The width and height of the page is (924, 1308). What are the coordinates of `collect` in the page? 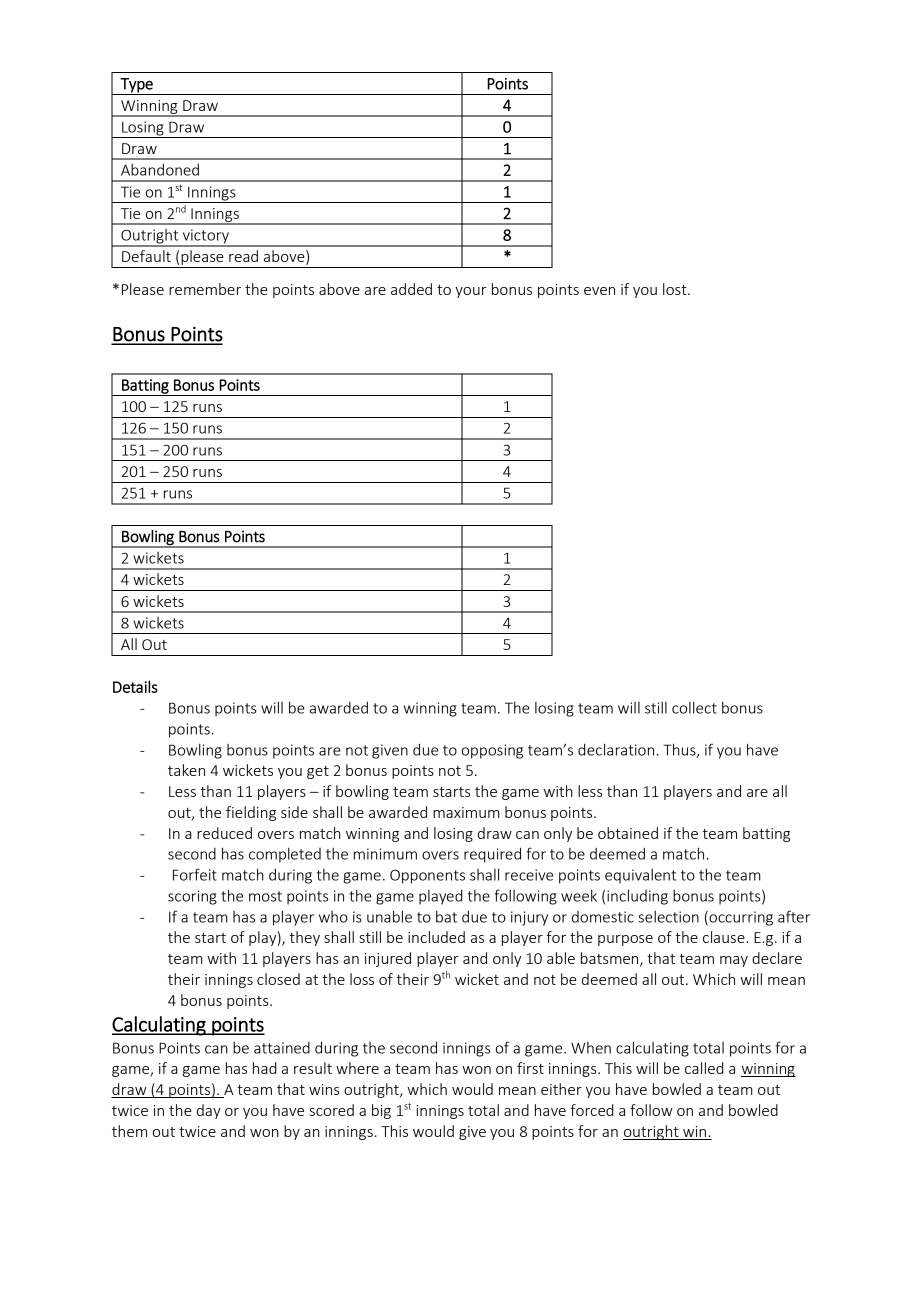 It's located at (694, 707).
